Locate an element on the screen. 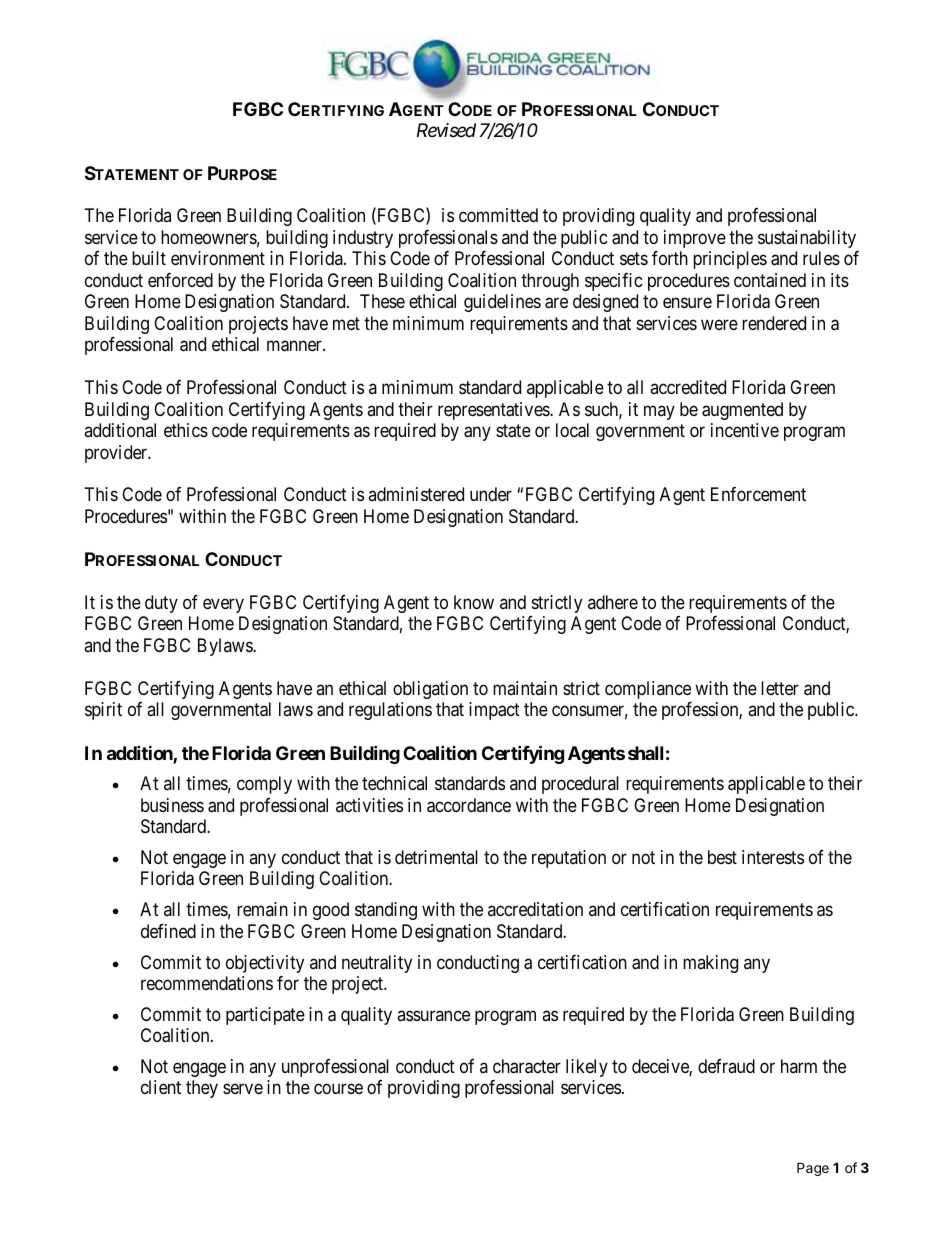  letter is located at coordinates (780, 688).
